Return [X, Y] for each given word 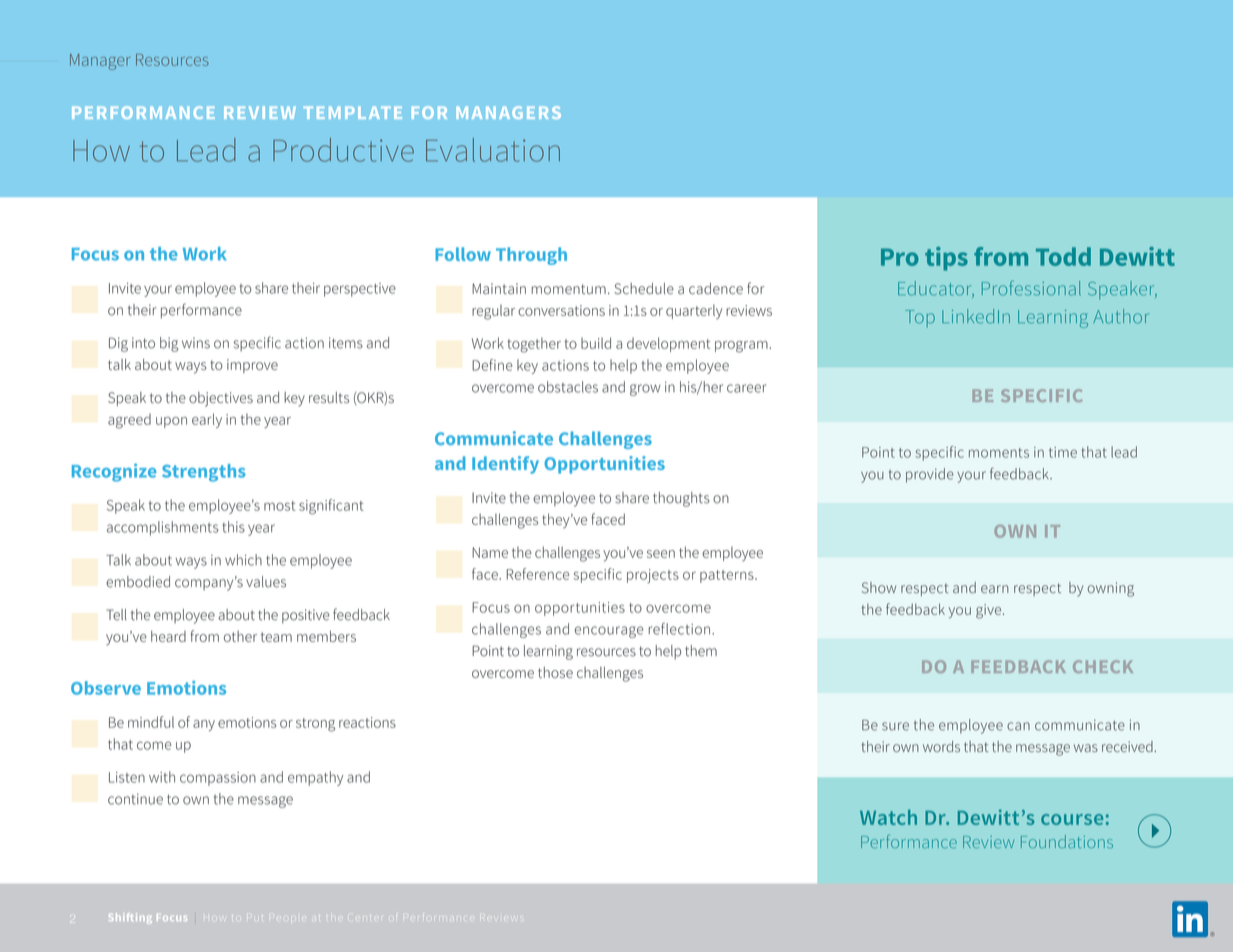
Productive [343, 150]
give [990, 611]
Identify [505, 465]
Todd [1063, 256]
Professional [1031, 288]
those [555, 672]
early [207, 420]
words [941, 746]
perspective [360, 290]
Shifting [130, 918]
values [266, 582]
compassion [218, 779]
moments [999, 453]
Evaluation [493, 150]
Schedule [644, 288]
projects [653, 576]
